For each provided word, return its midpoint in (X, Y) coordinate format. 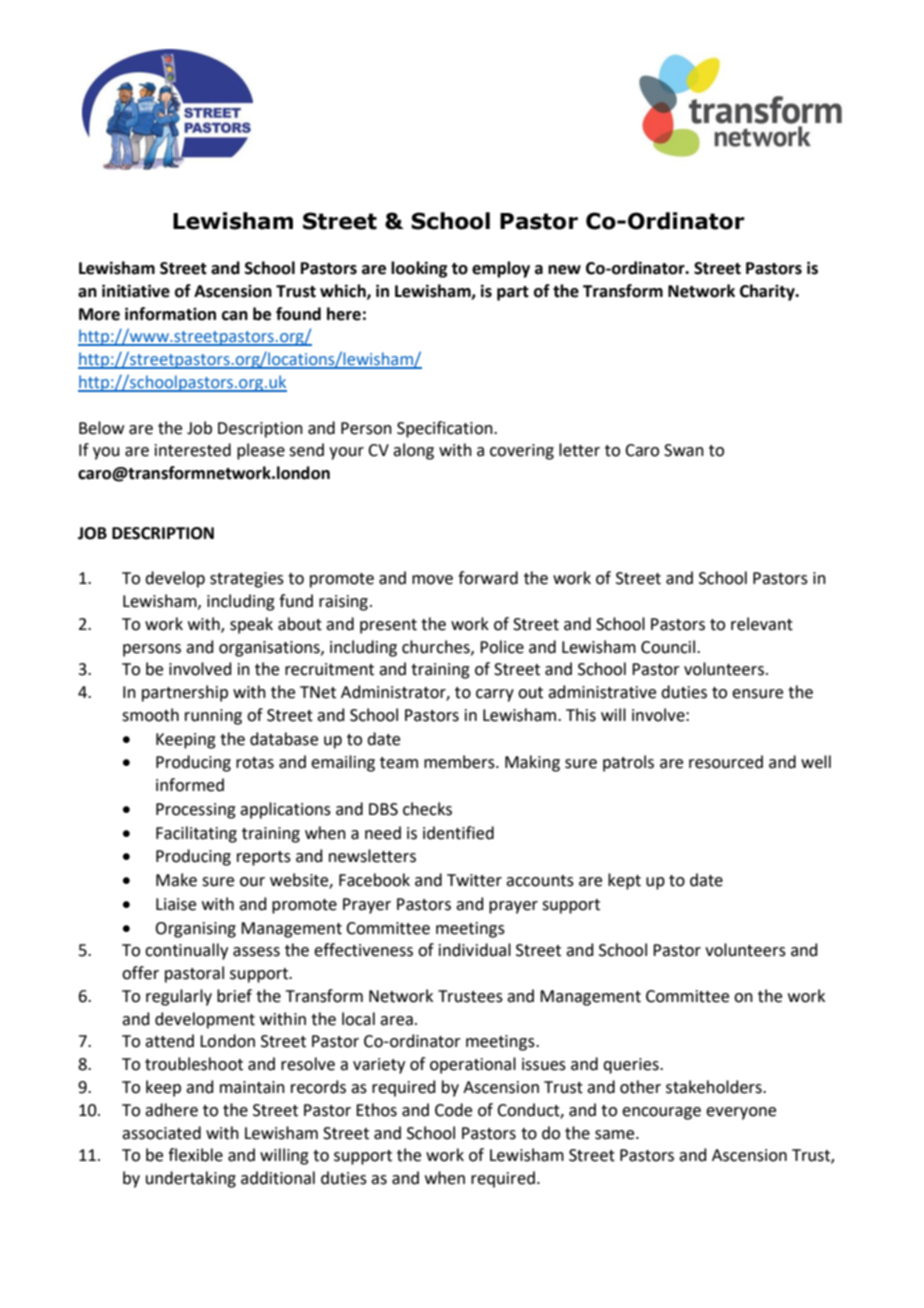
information (170, 314)
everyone (741, 1113)
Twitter (474, 880)
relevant (762, 624)
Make (176, 880)
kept (624, 881)
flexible (195, 1155)
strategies (247, 580)
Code (453, 1110)
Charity (768, 292)
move (432, 580)
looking (419, 269)
